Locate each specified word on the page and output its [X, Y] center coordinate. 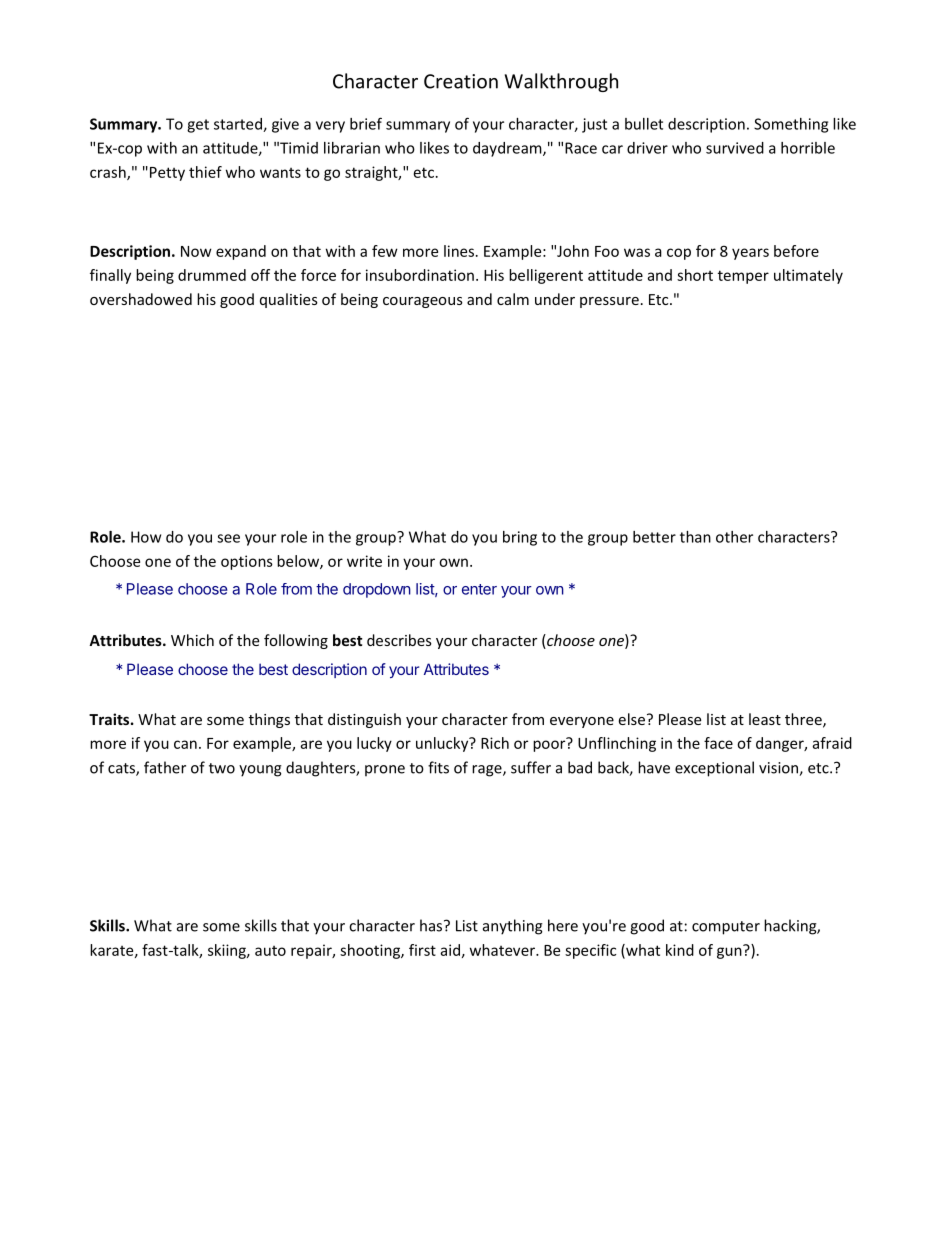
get [198, 126]
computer [726, 928]
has [432, 925]
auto [270, 951]
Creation [461, 81]
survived [735, 148]
